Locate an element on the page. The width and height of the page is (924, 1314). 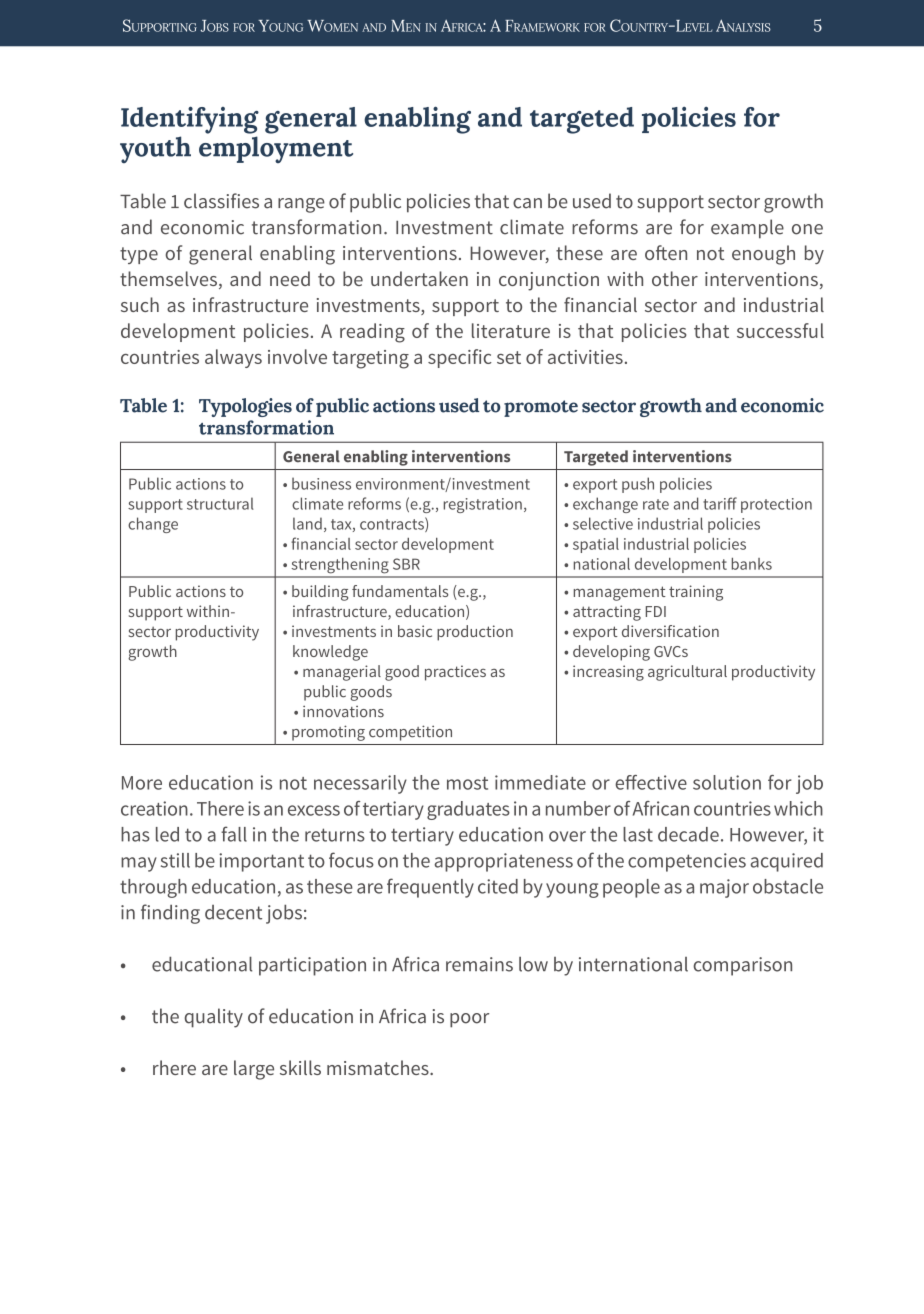
building is located at coordinates (320, 593).
